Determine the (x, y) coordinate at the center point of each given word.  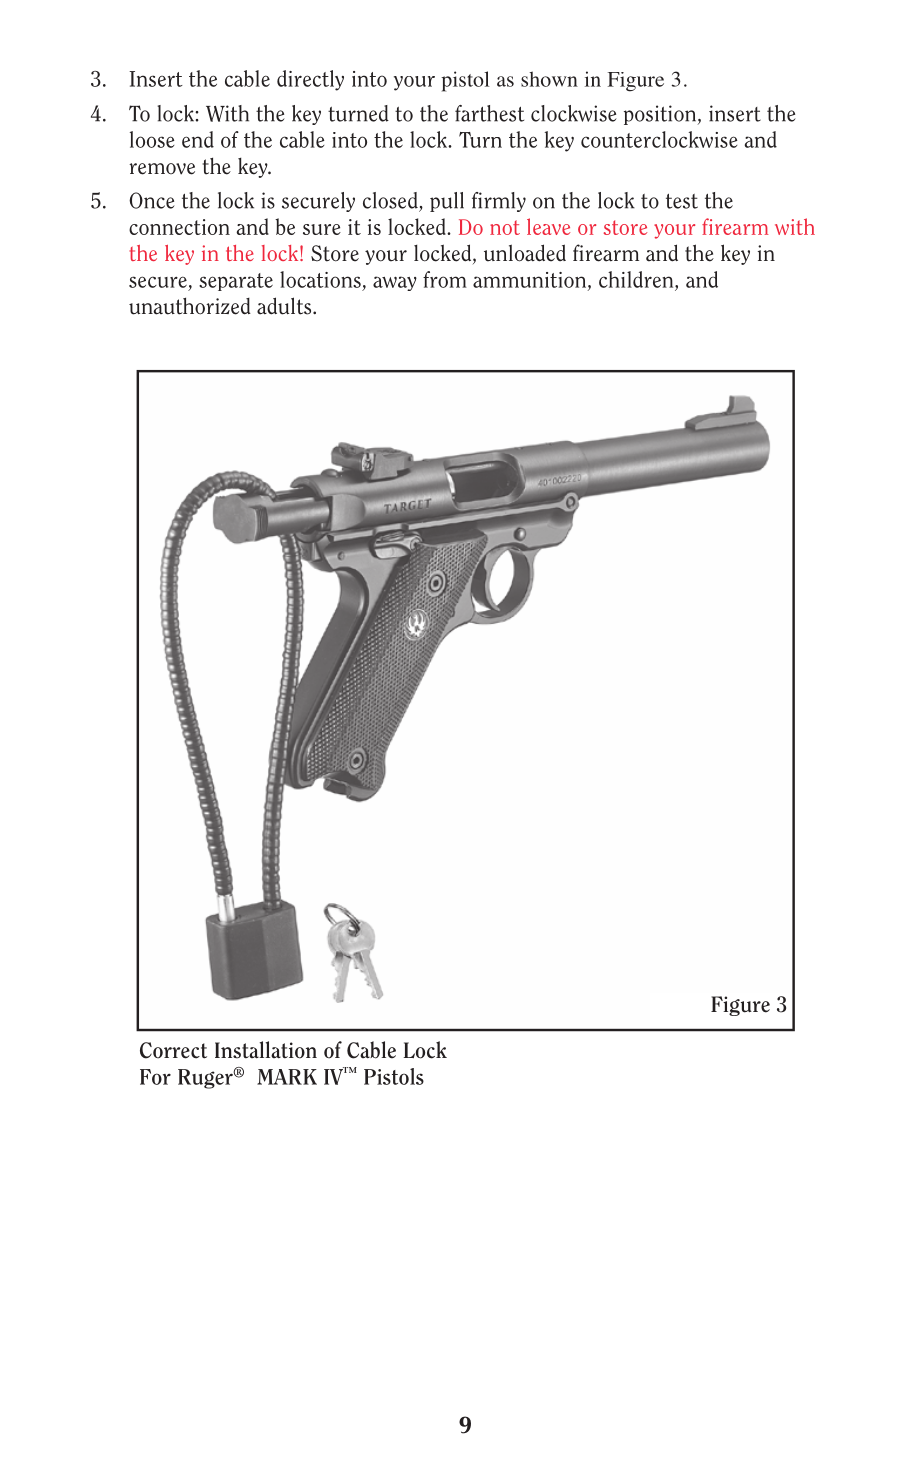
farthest (489, 113)
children (637, 279)
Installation (266, 1050)
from (445, 279)
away (395, 283)
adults (285, 306)
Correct (173, 1050)
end (198, 139)
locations (320, 279)
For (155, 1077)
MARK (287, 1077)
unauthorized (190, 306)
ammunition (531, 281)
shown (549, 79)
